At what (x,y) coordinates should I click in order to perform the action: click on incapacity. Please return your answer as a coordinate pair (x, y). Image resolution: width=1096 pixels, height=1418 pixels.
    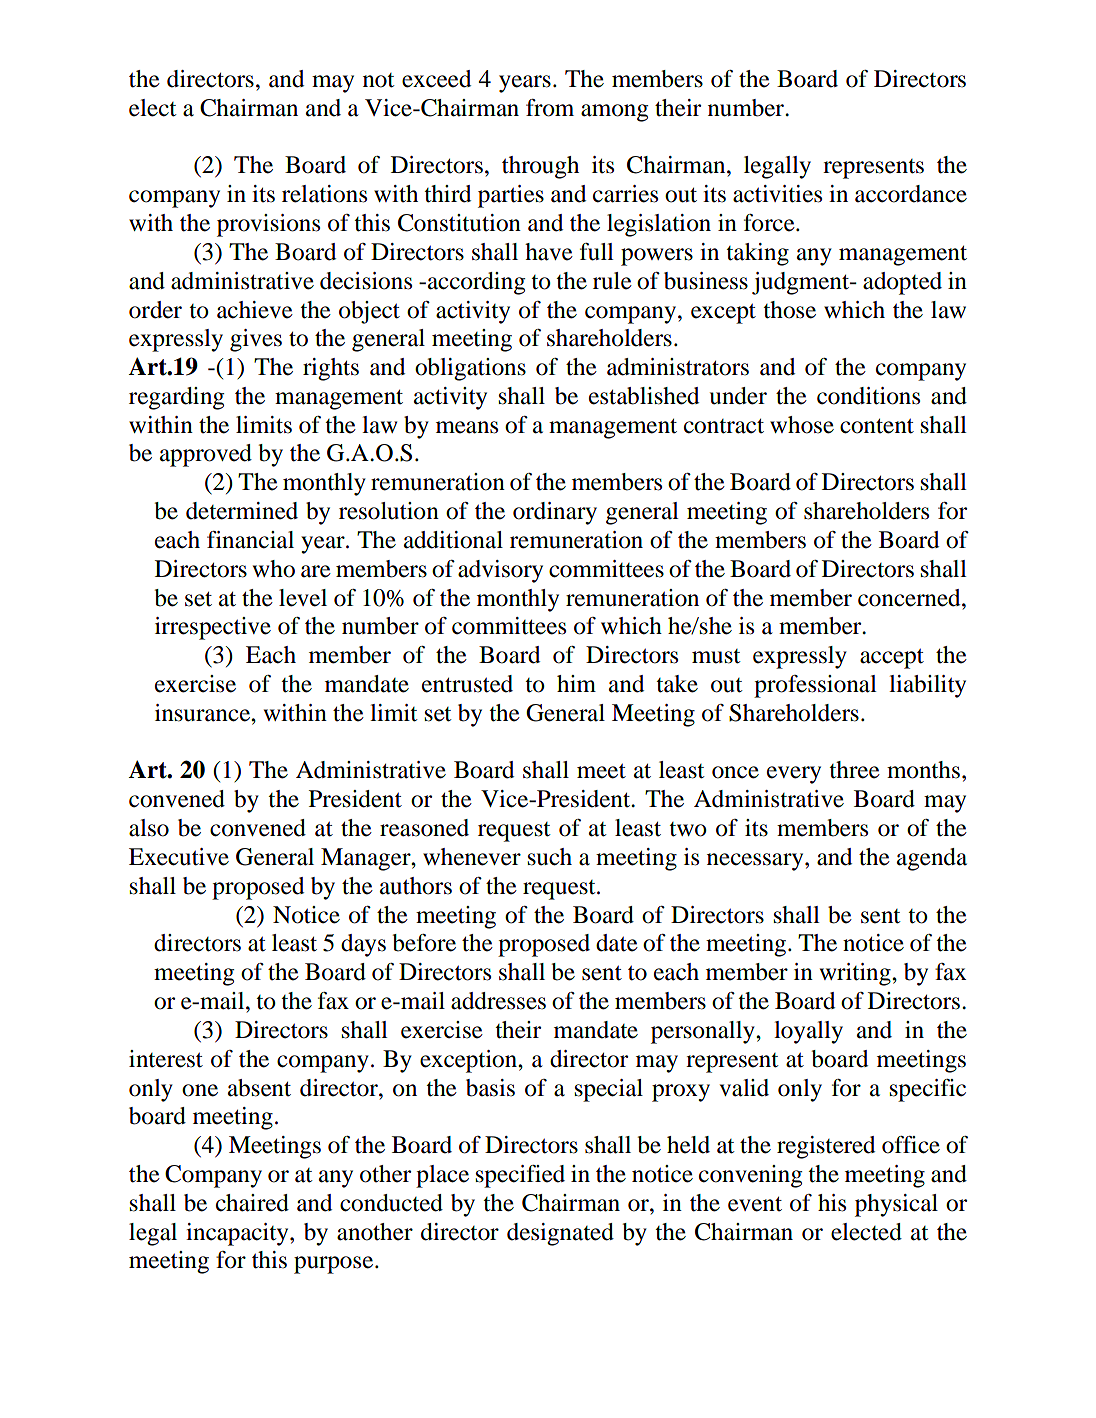
    Looking at the image, I should click on (238, 1234).
